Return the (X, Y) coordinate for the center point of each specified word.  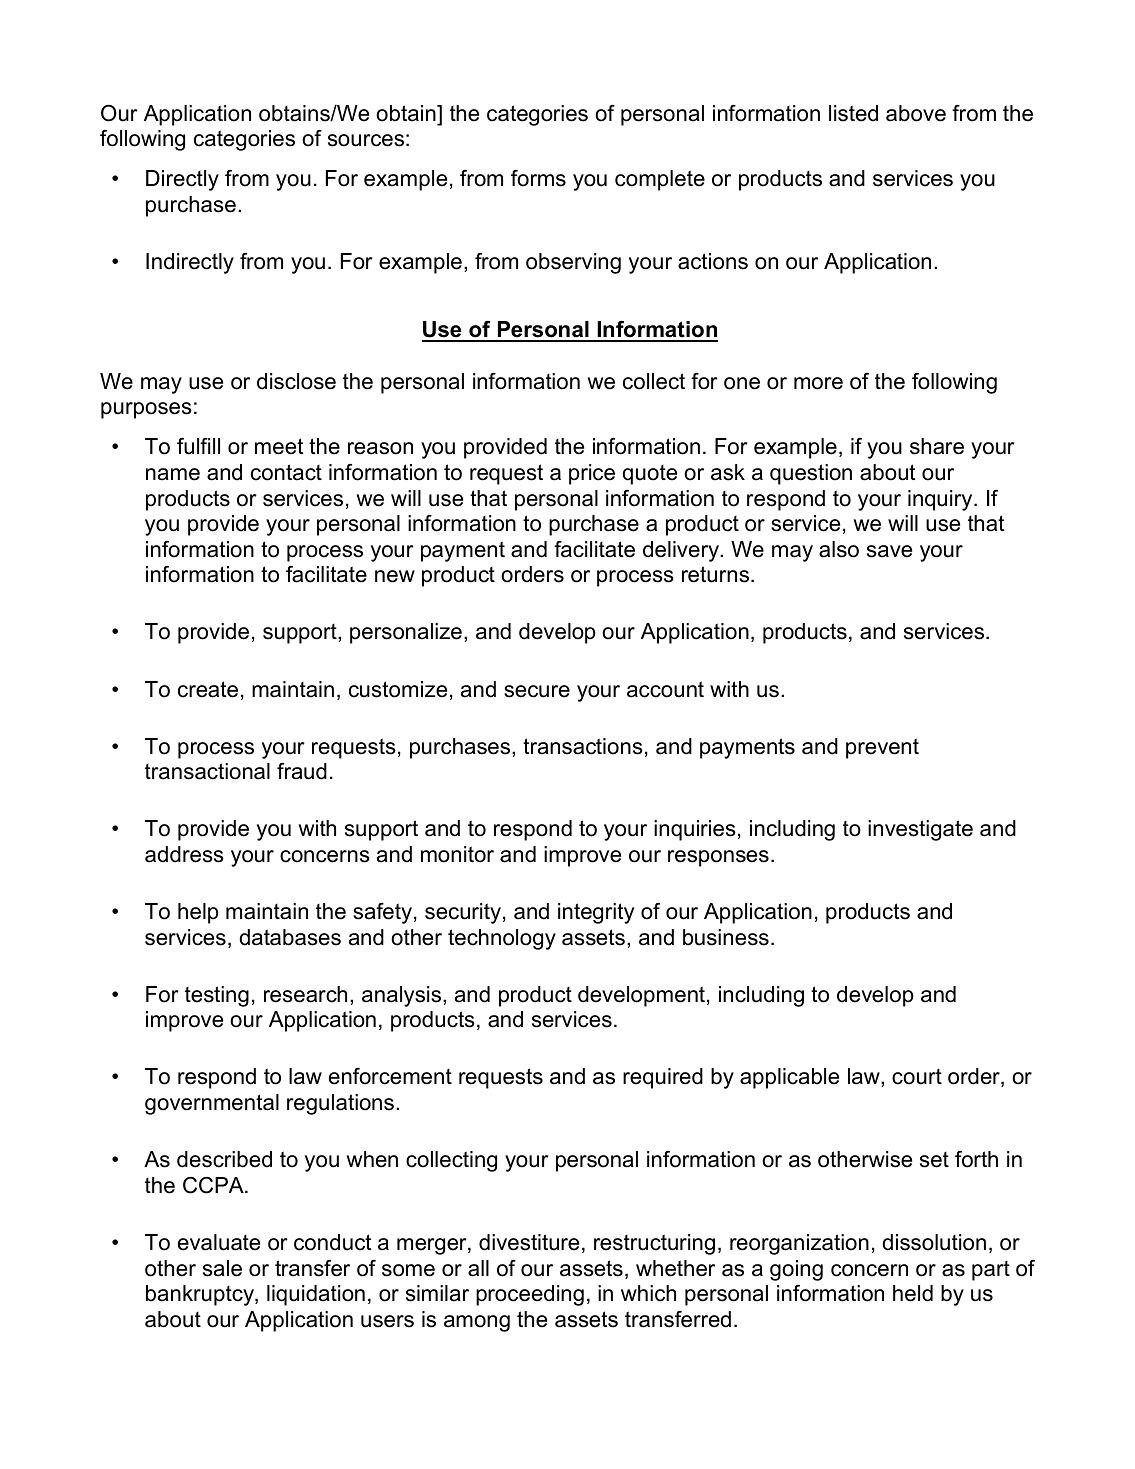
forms (538, 178)
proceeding (530, 1295)
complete (660, 180)
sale (222, 1268)
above (916, 113)
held (913, 1293)
